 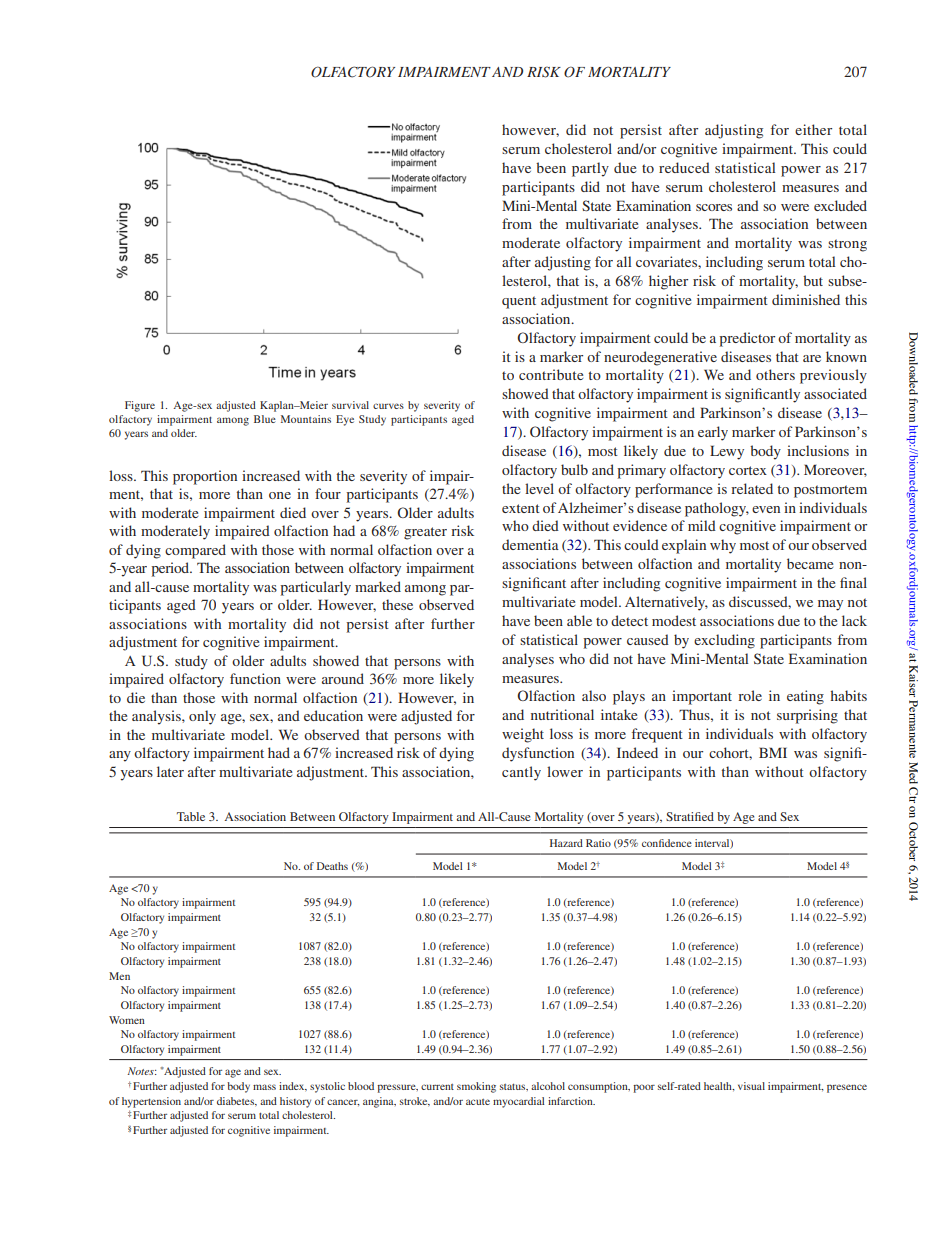 I want to click on partly, so click(x=590, y=169).
